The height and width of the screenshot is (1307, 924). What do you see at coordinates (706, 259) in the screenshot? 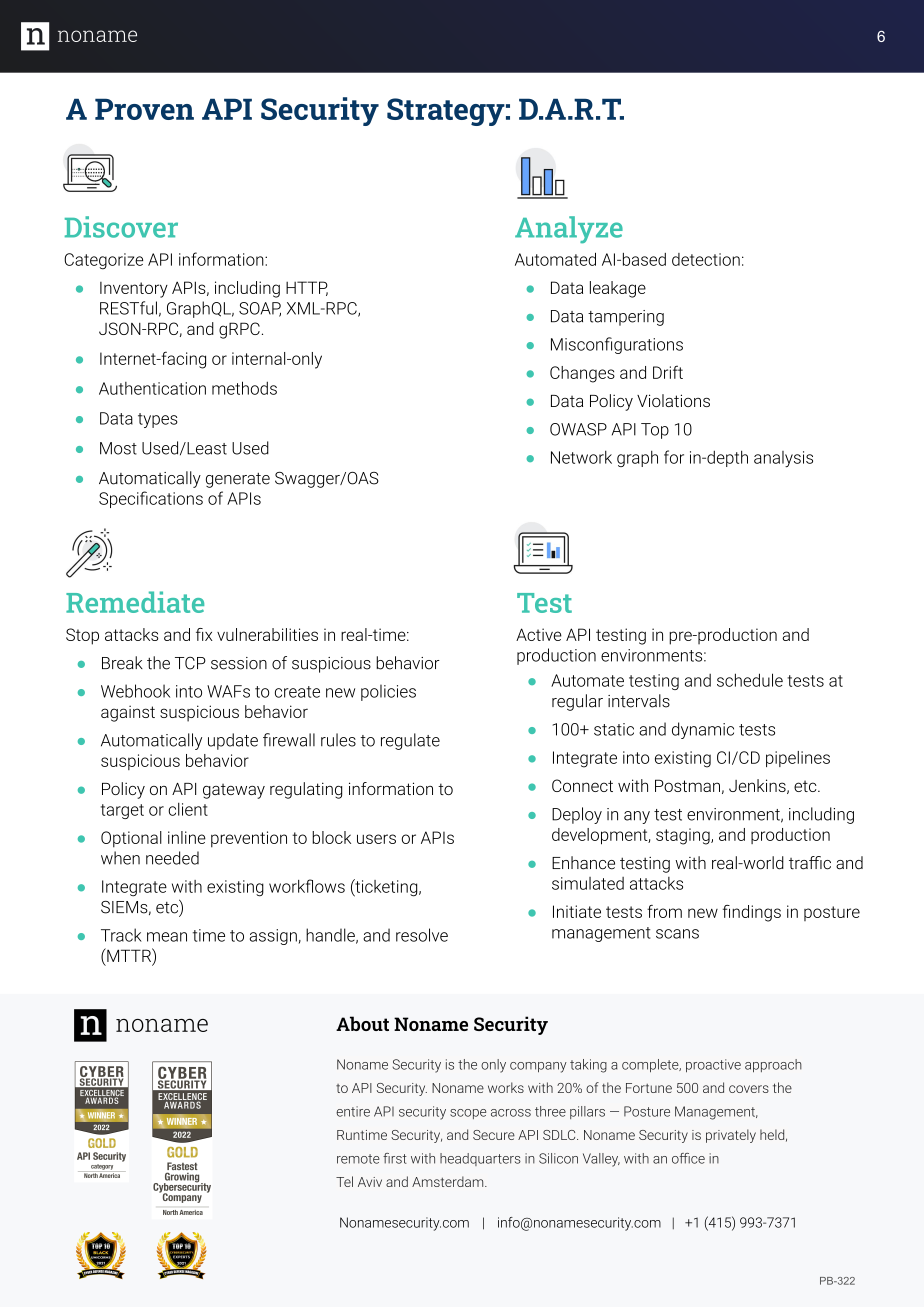
I see `detection` at bounding box center [706, 259].
